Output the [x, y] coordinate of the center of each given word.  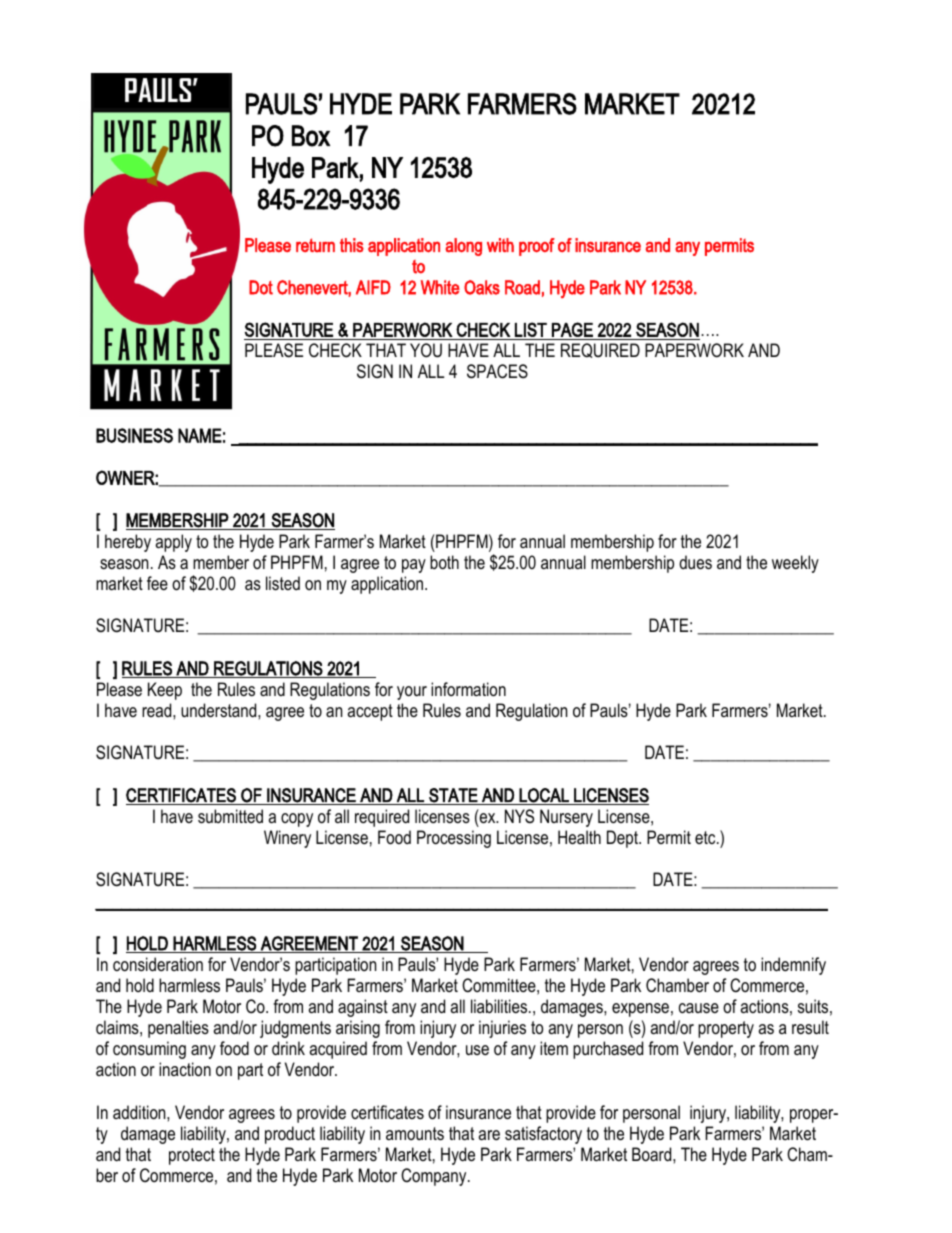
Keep [165, 691]
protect [192, 1156]
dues [695, 562]
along [463, 247]
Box [311, 136]
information [468, 689]
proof [537, 247]
